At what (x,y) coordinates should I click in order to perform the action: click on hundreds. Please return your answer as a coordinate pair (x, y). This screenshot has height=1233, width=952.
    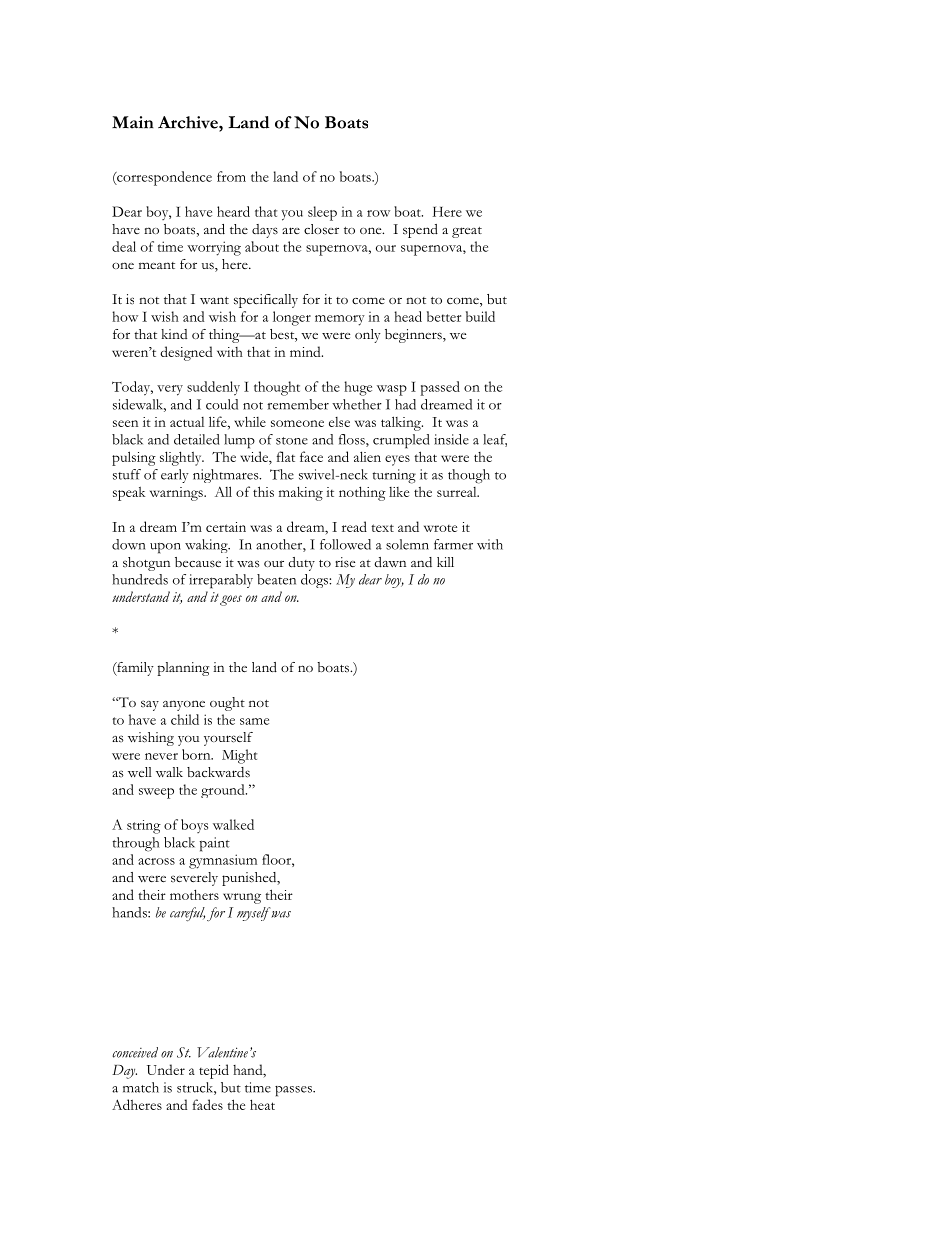
    Looking at the image, I should click on (140, 579).
